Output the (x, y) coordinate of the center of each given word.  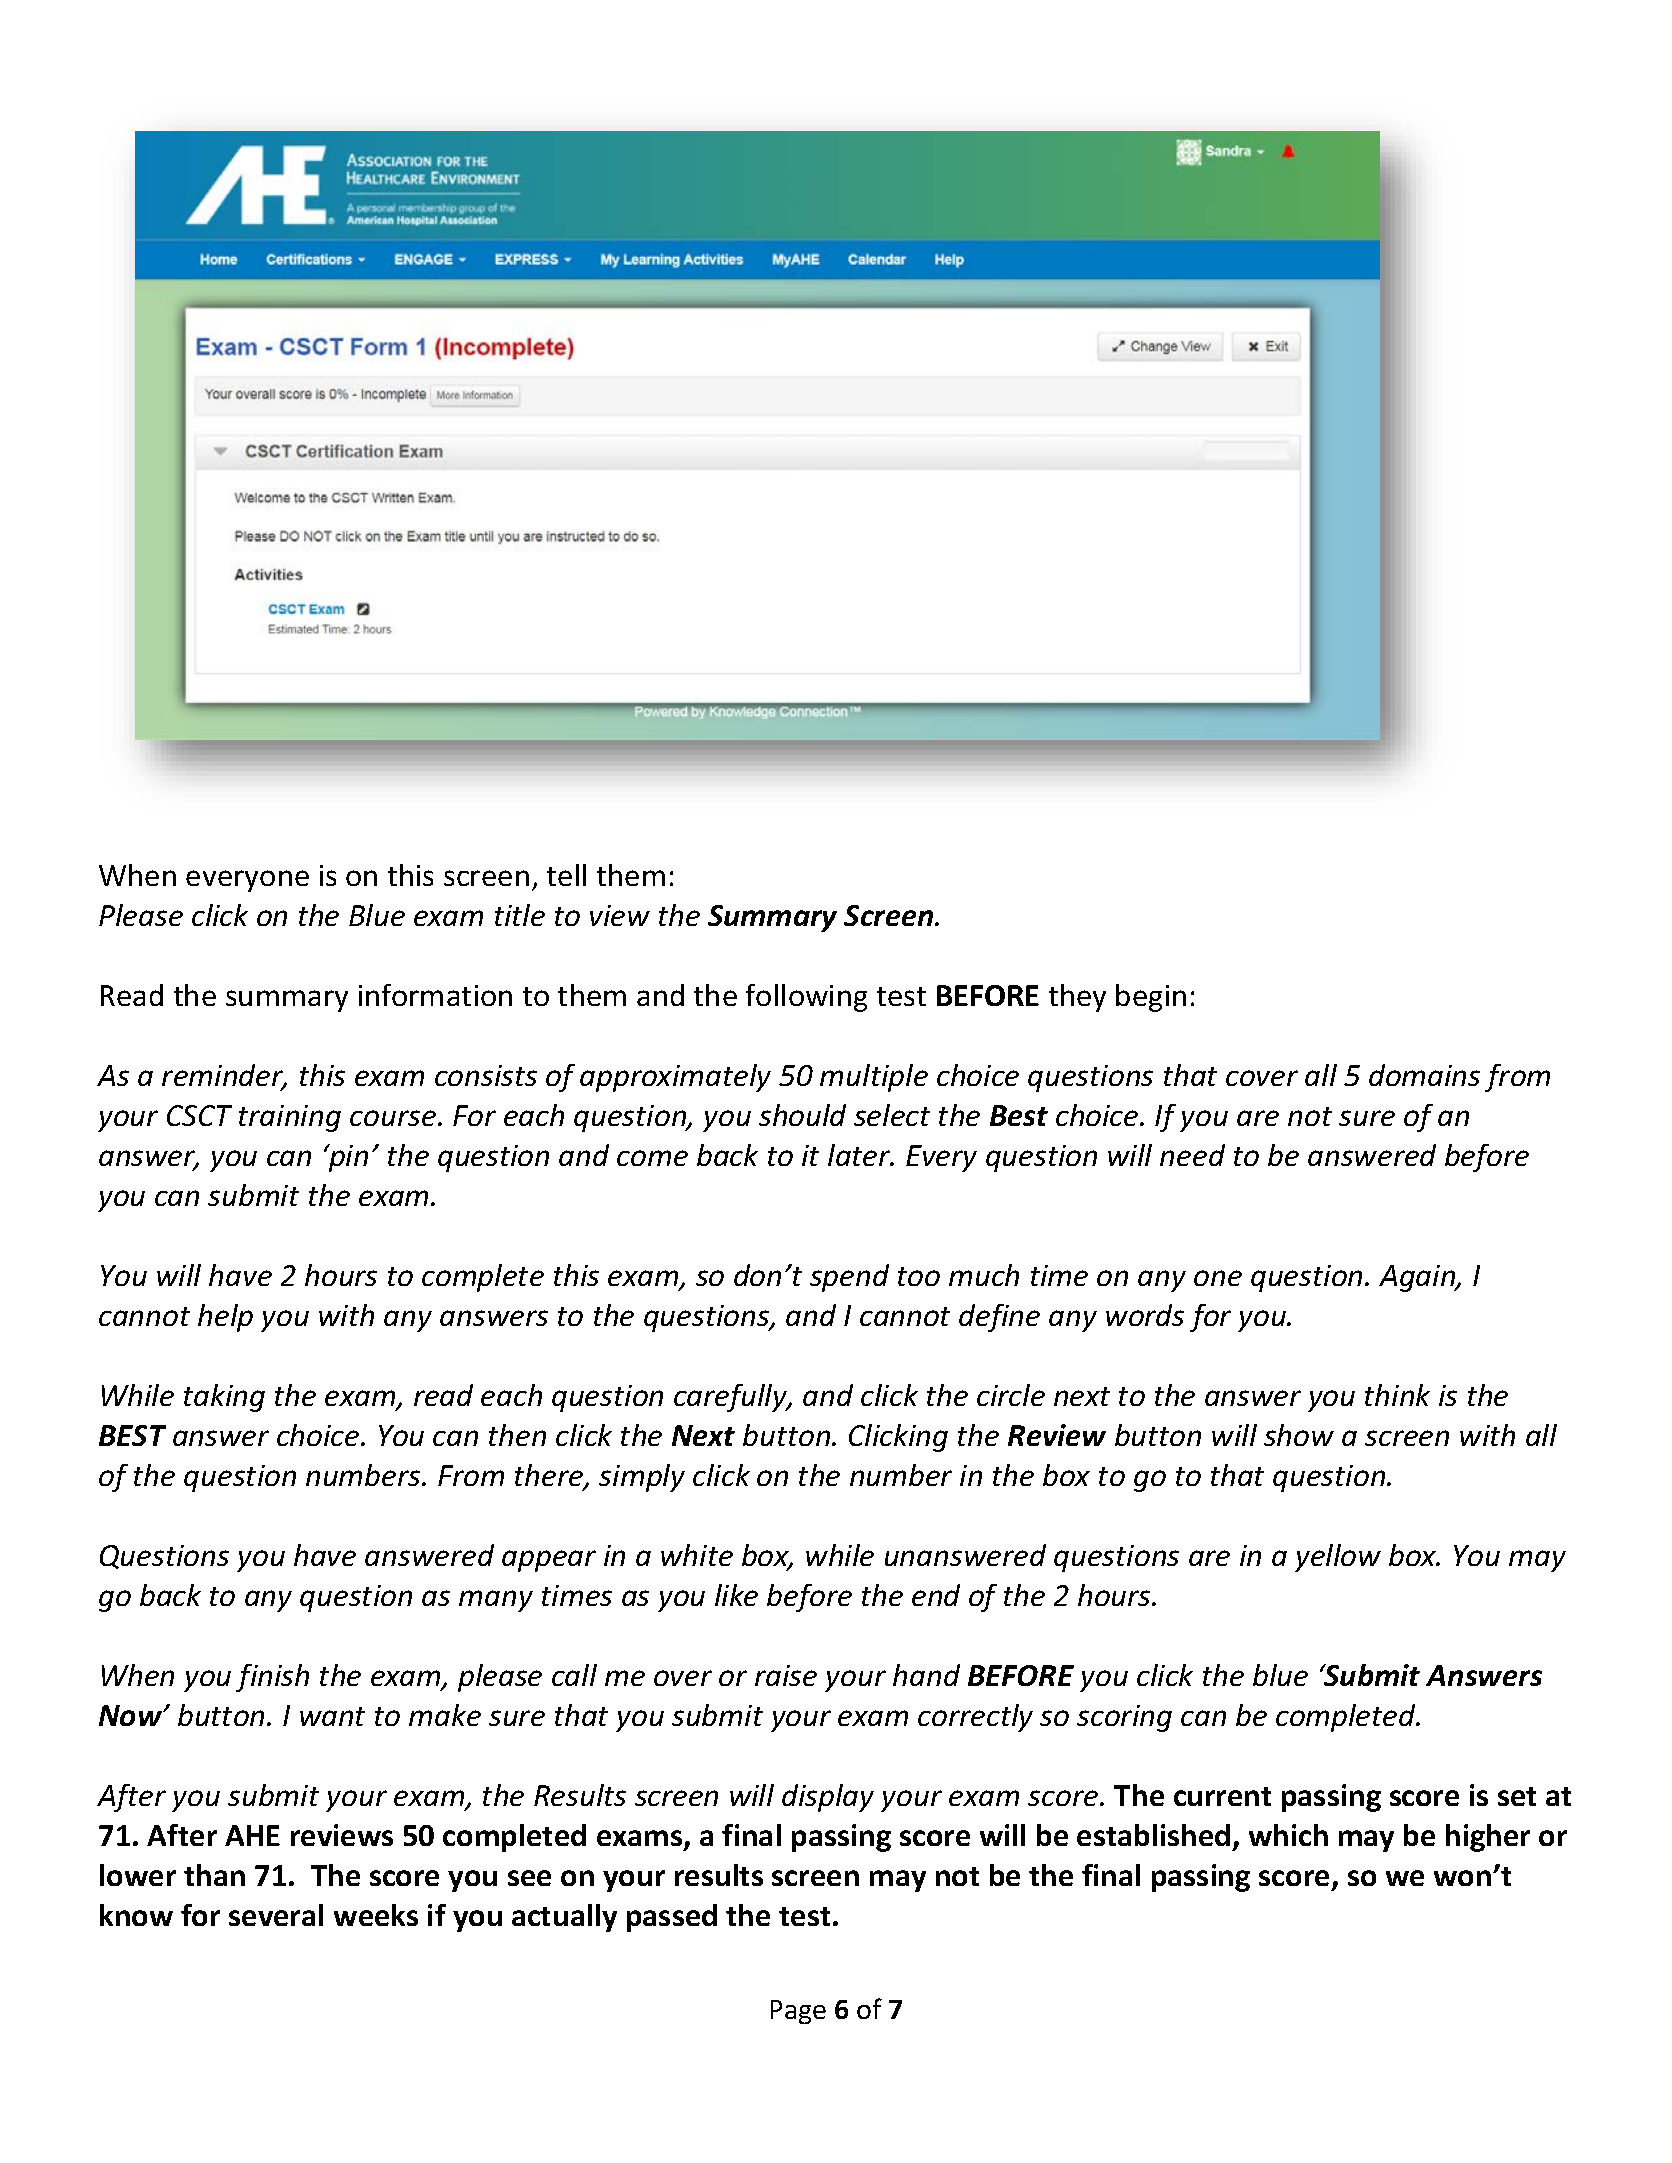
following (806, 998)
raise (786, 1675)
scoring (1124, 1718)
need (1192, 1155)
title (520, 915)
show (1299, 1435)
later (860, 1155)
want (332, 1716)
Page (798, 2012)
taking (224, 1398)
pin (347, 1158)
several (276, 1915)
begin (1151, 998)
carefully (732, 1398)
